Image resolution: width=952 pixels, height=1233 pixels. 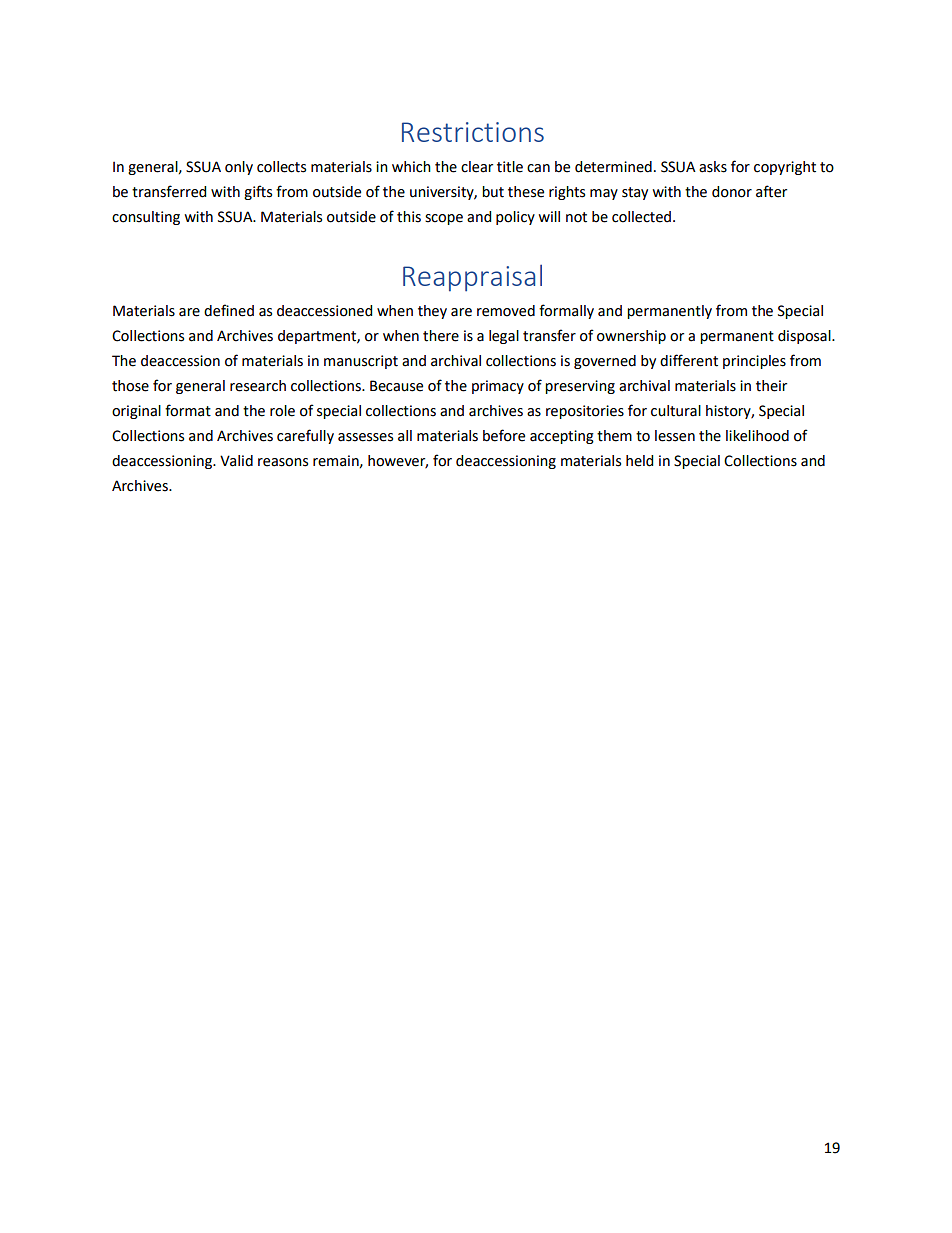 I want to click on only, so click(x=239, y=168).
